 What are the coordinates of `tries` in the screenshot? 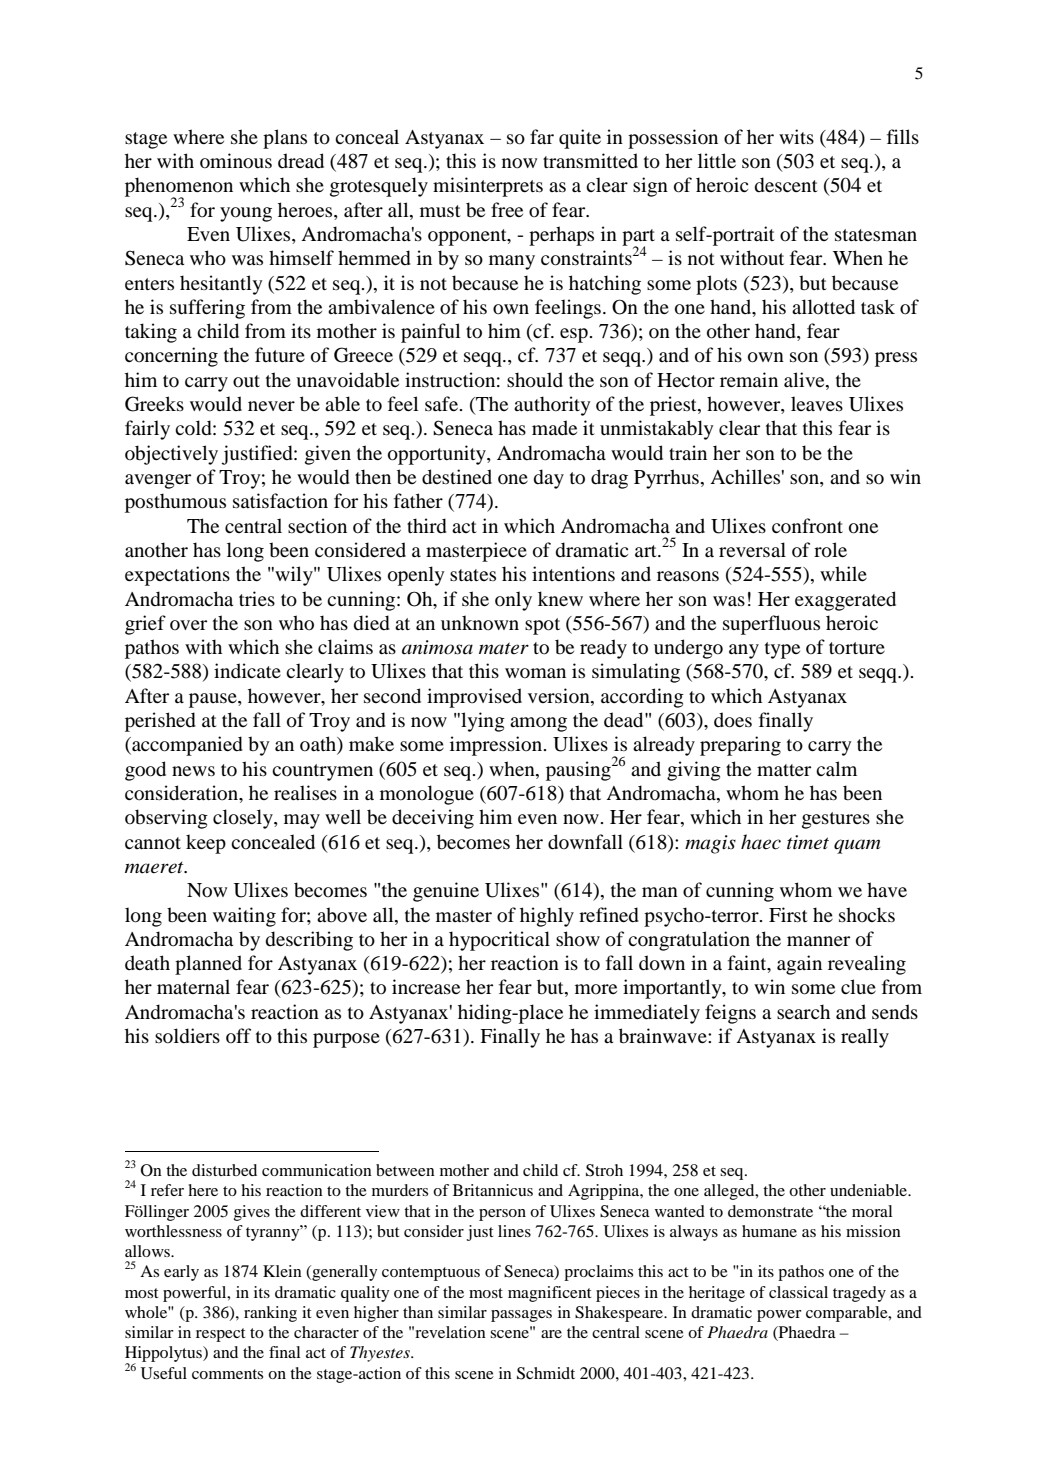 It's located at (257, 598).
